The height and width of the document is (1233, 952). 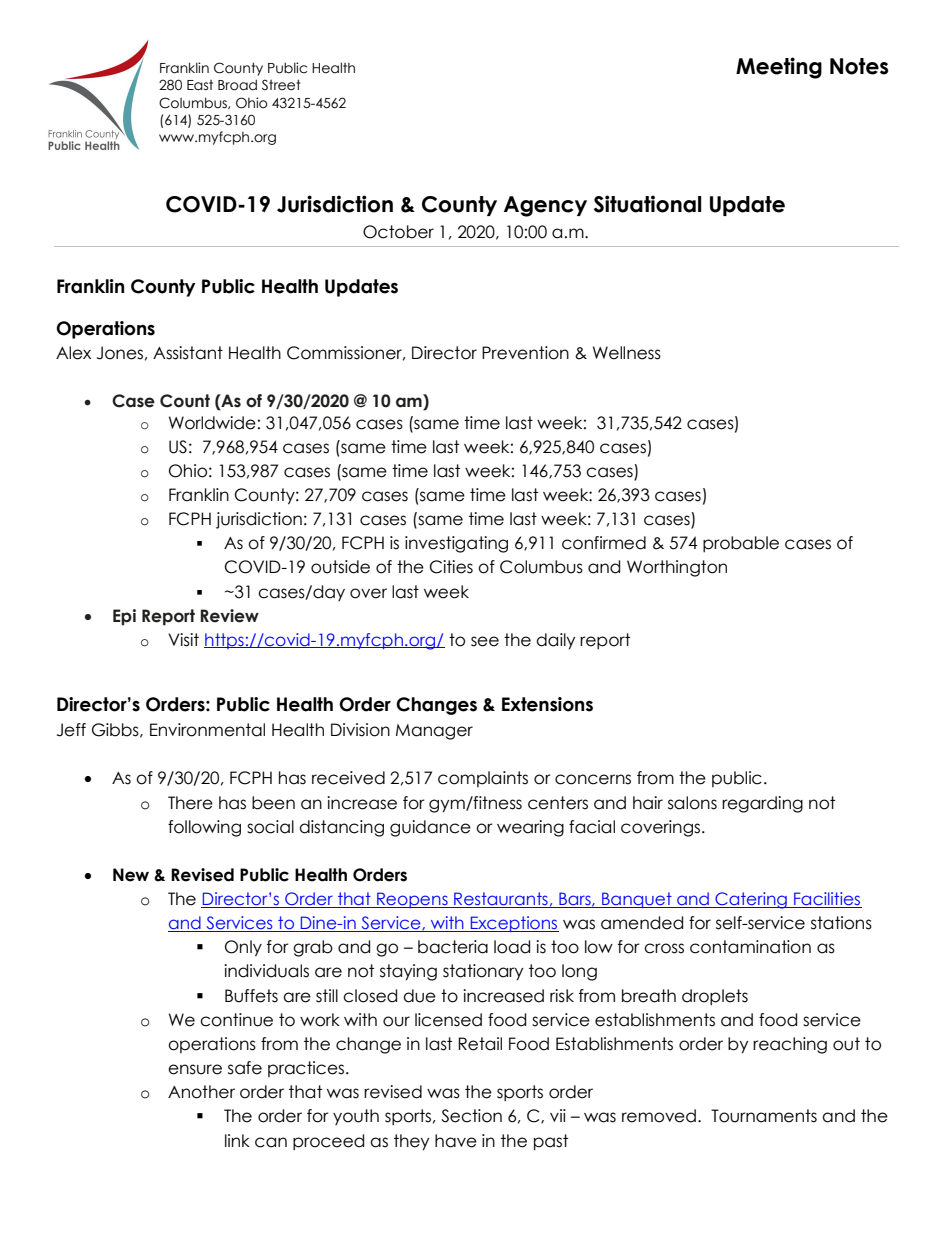 What do you see at coordinates (545, 206) in the document?
I see `Agency` at bounding box center [545, 206].
